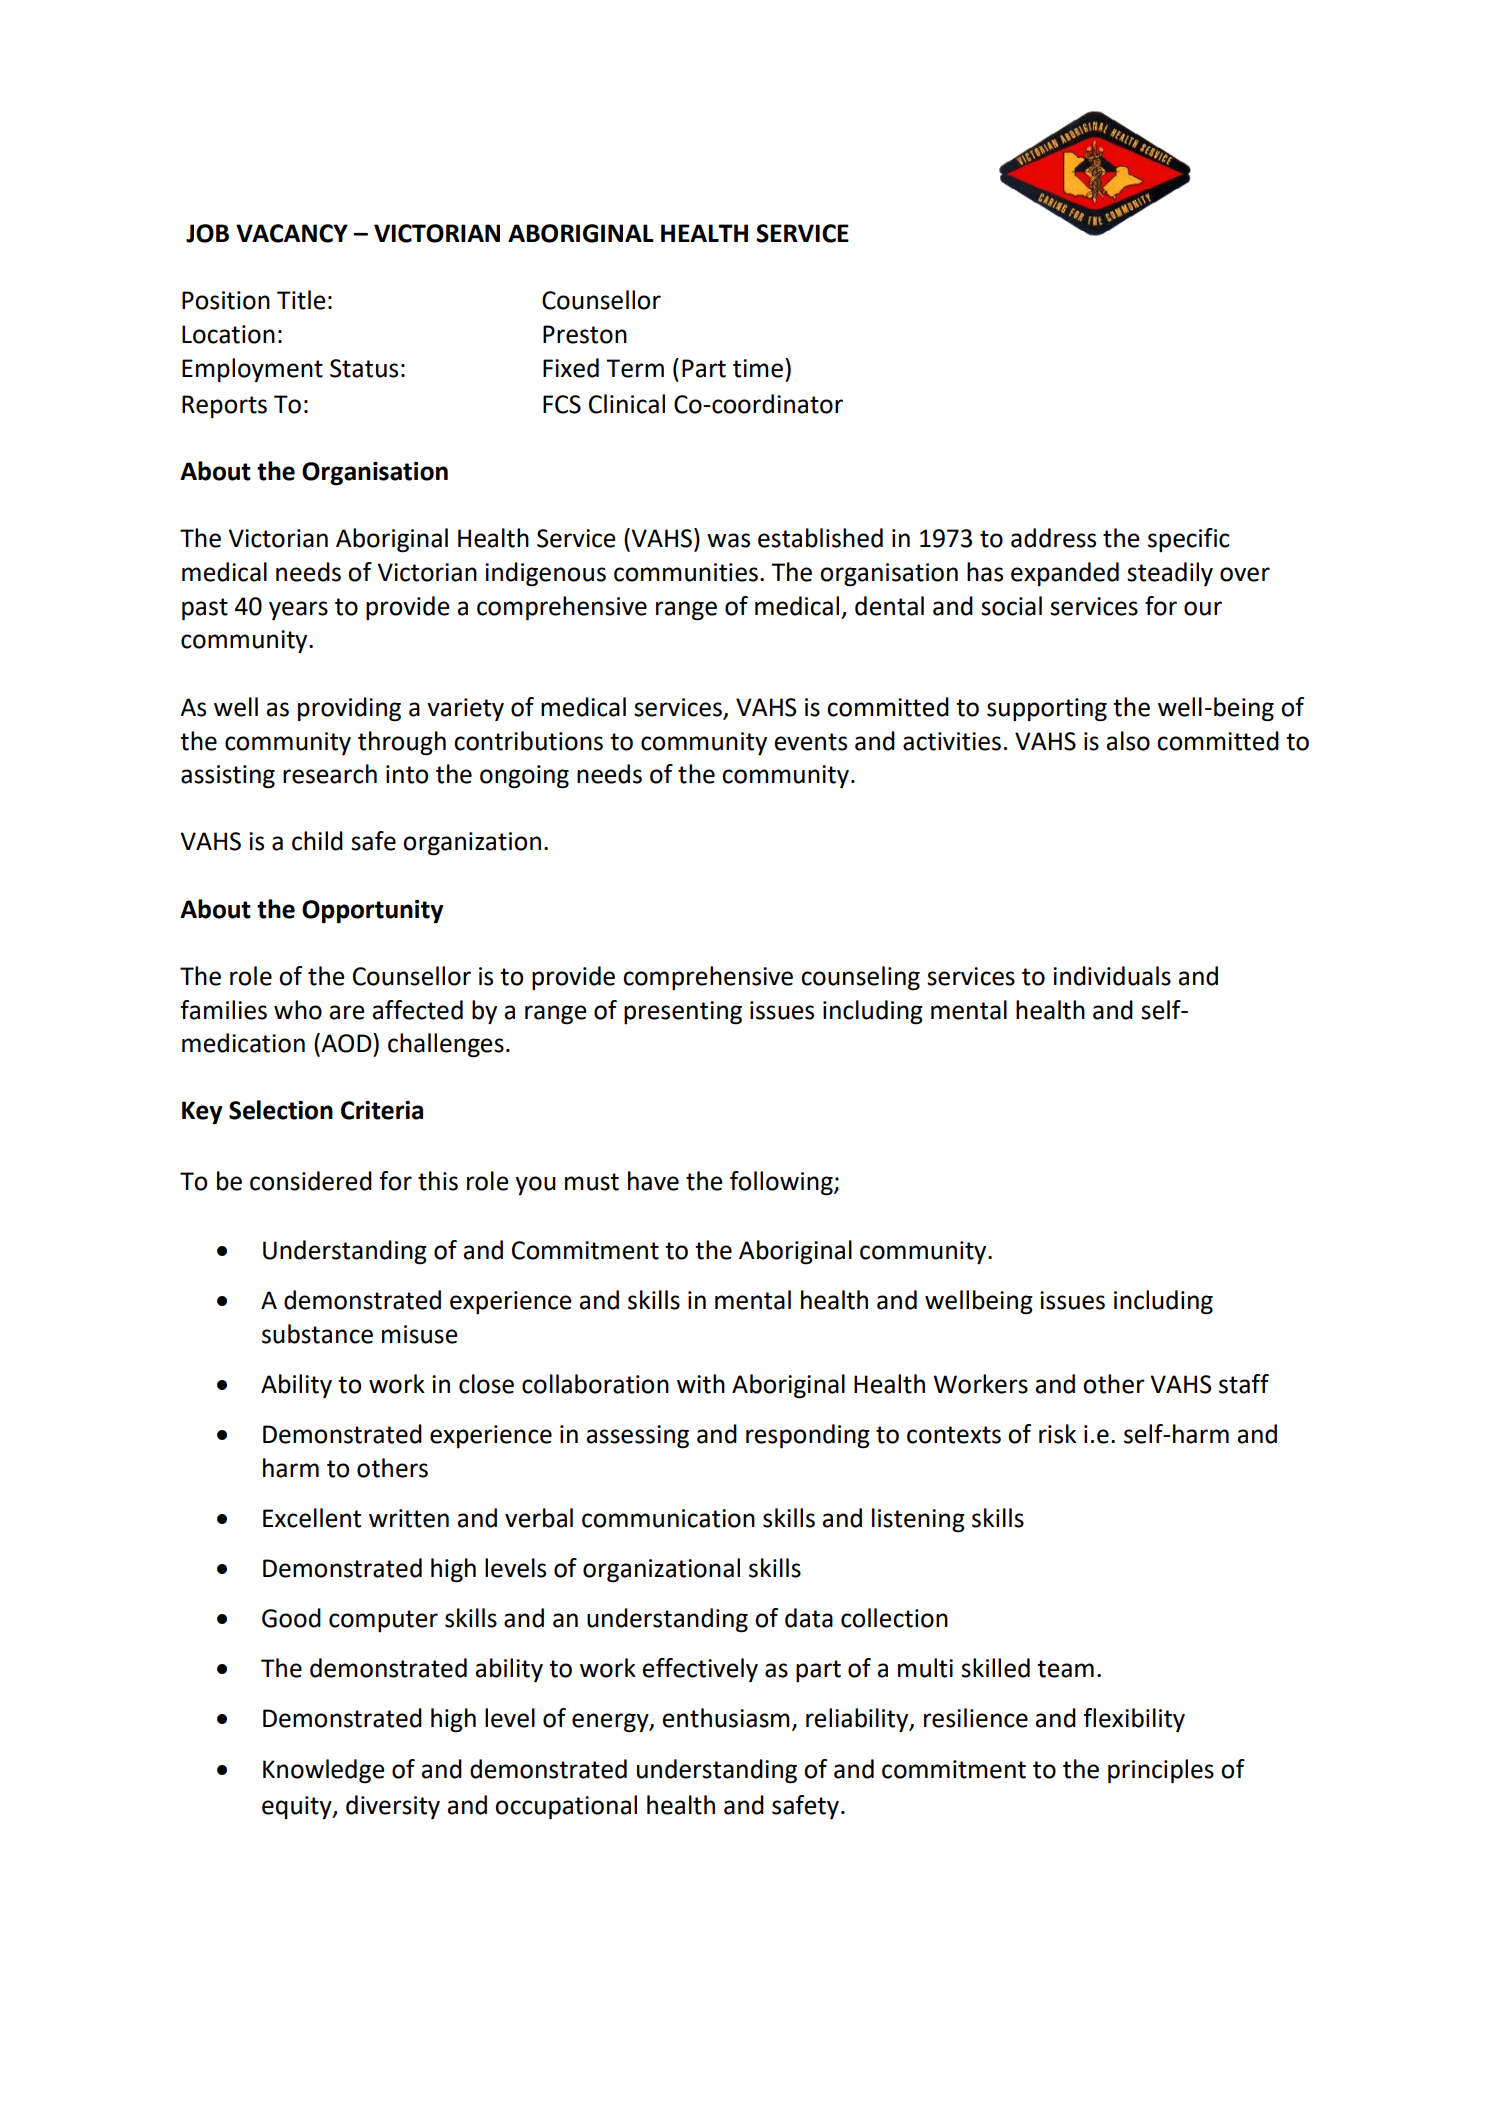 The height and width of the page is (2110, 1492). What do you see at coordinates (1053, 538) in the page?
I see `address` at bounding box center [1053, 538].
